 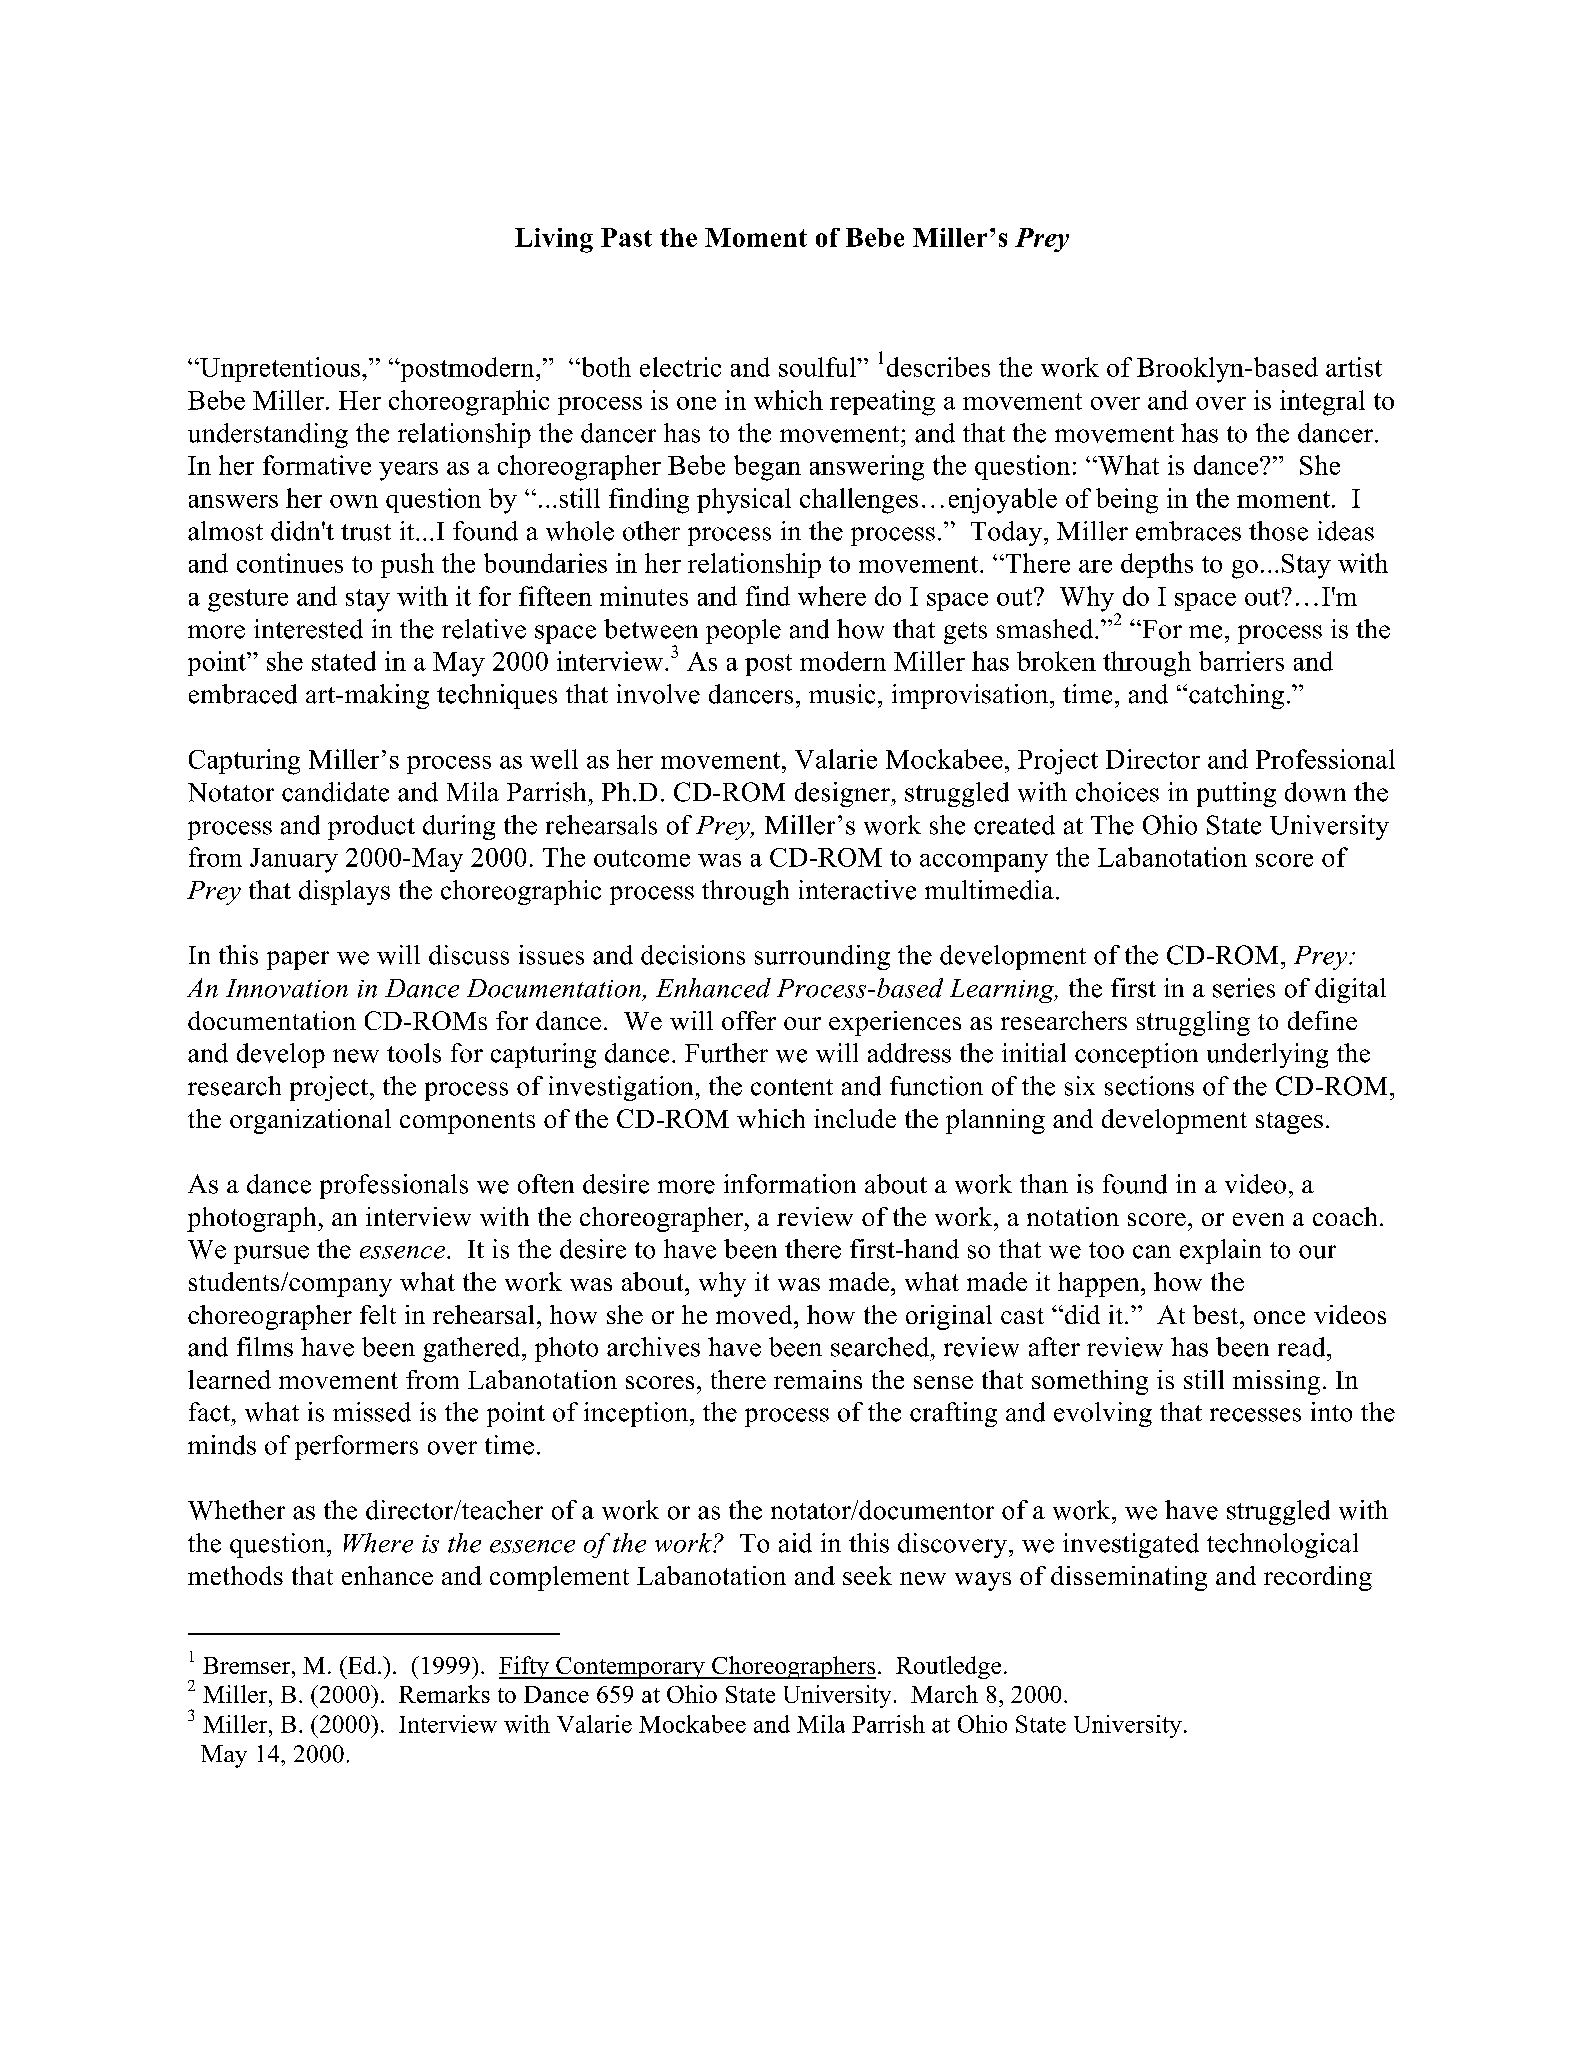 What do you see at coordinates (818, 367) in the image?
I see `soulful` at bounding box center [818, 367].
